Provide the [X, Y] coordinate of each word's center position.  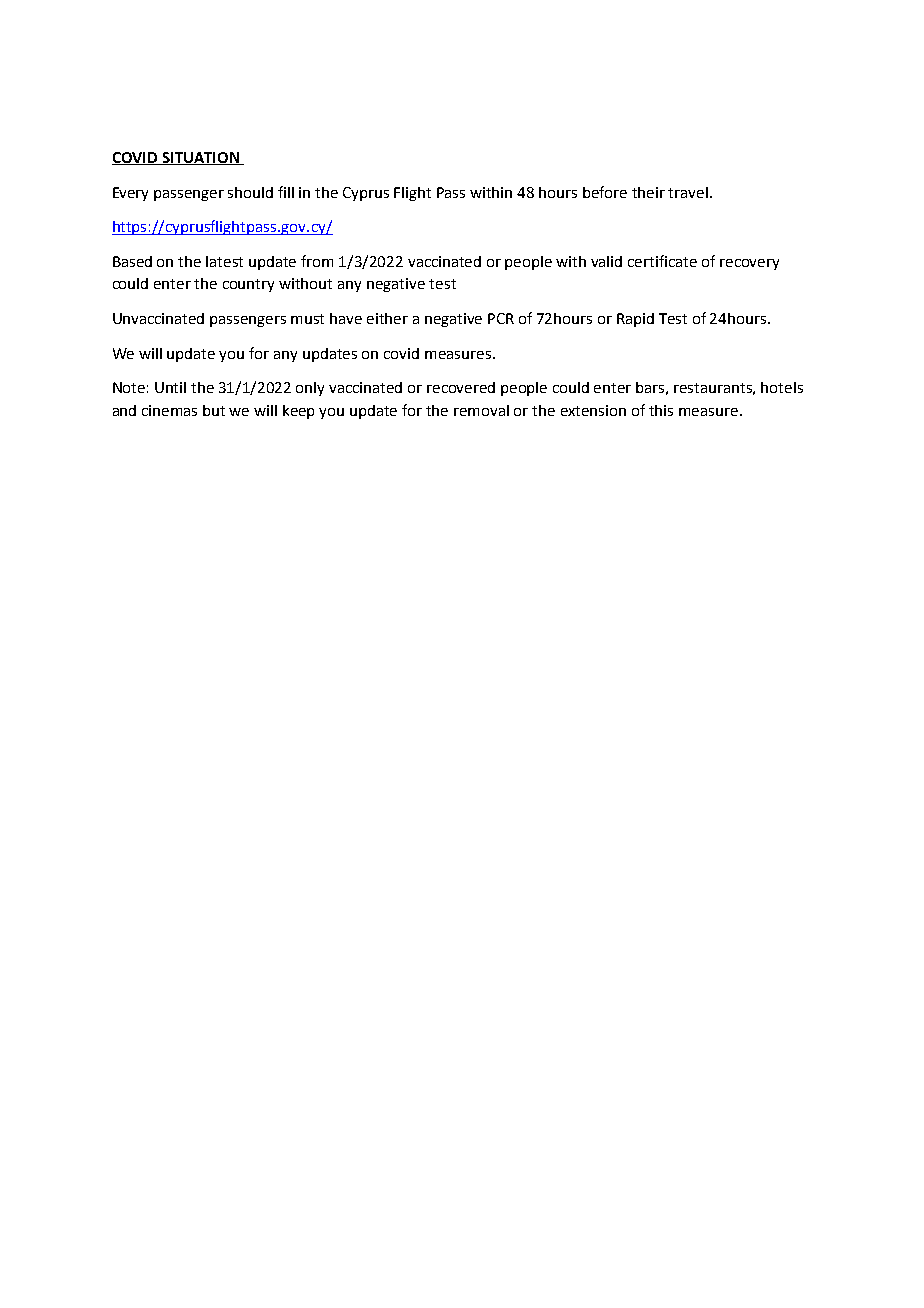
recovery [749, 264]
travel [689, 192]
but [214, 410]
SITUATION [200, 158]
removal [481, 410]
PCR [501, 318]
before [605, 192]
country [248, 285]
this [661, 410]
